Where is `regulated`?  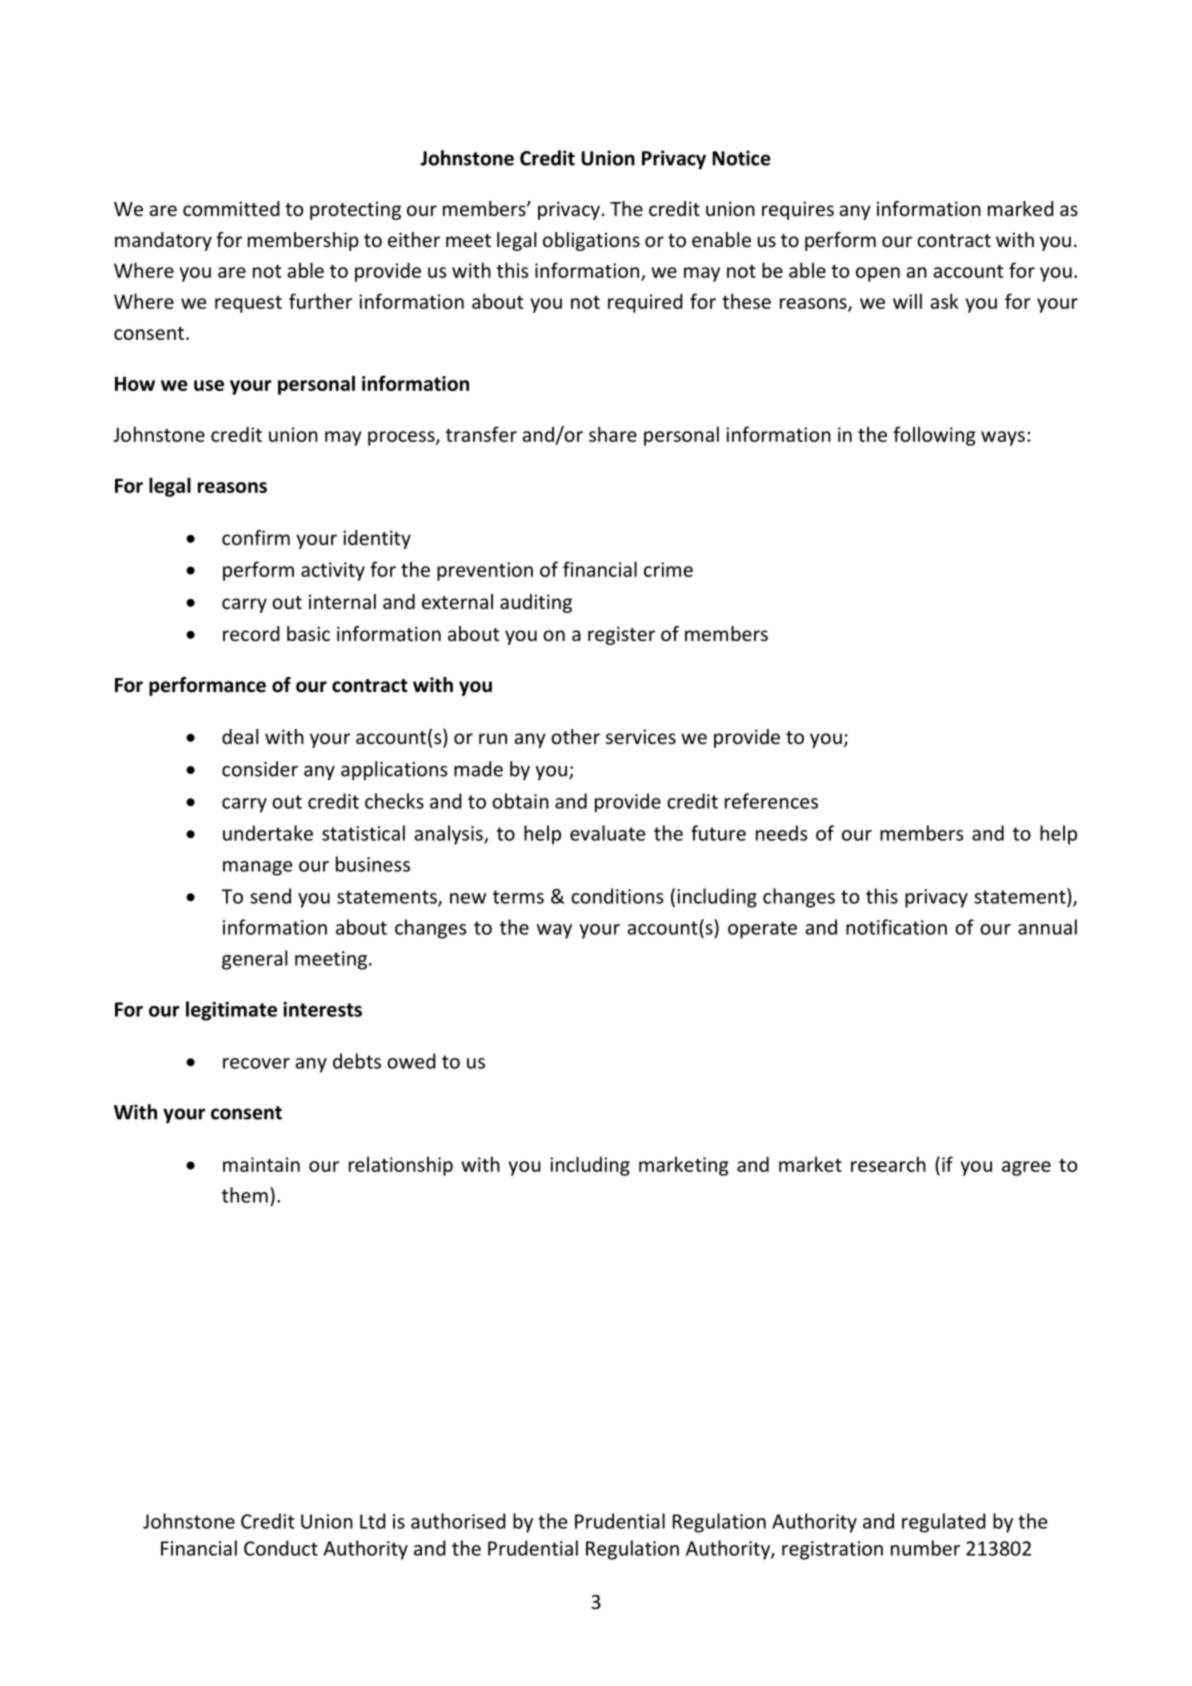
regulated is located at coordinates (944, 1523).
